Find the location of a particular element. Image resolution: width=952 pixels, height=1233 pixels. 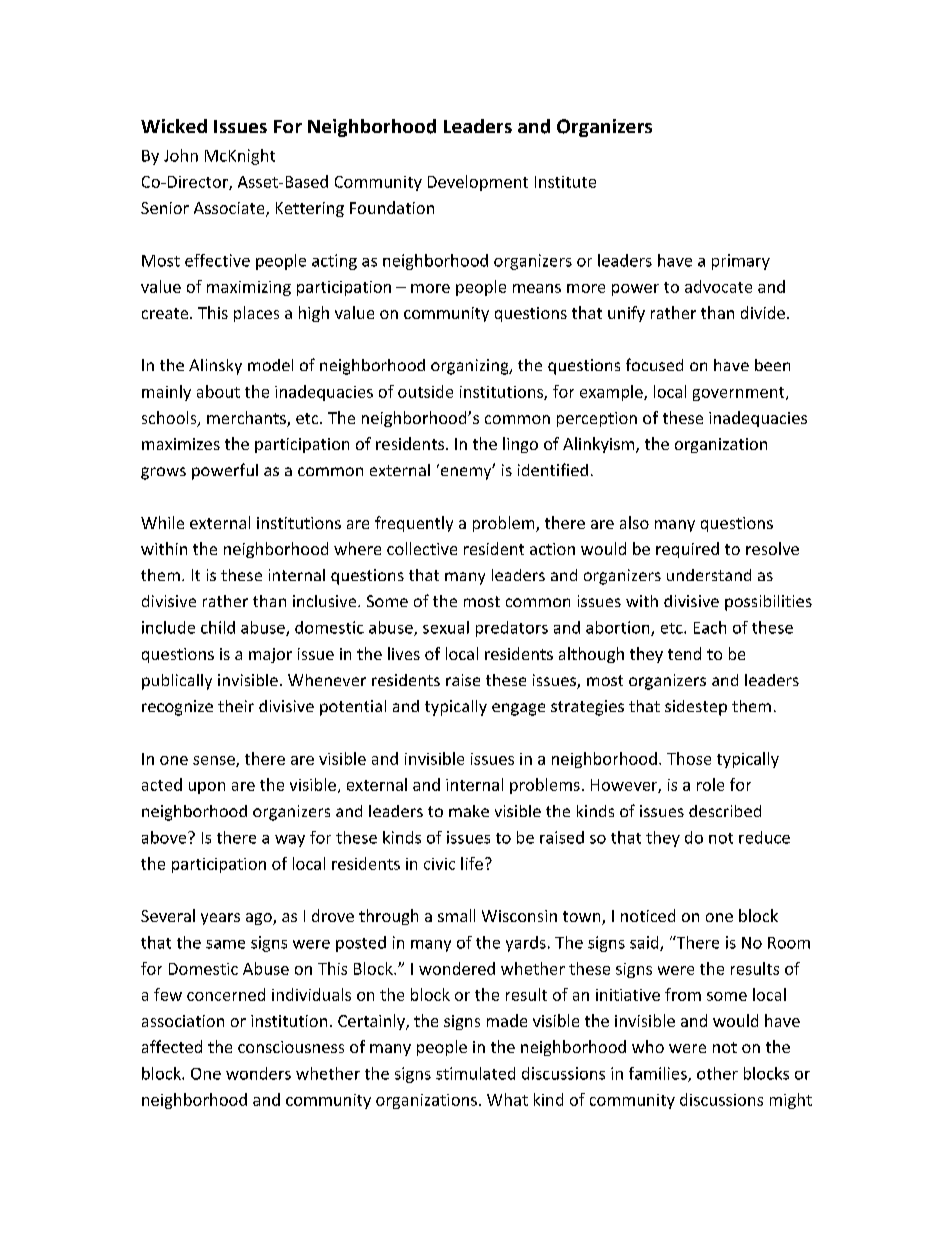

primary is located at coordinates (741, 262).
